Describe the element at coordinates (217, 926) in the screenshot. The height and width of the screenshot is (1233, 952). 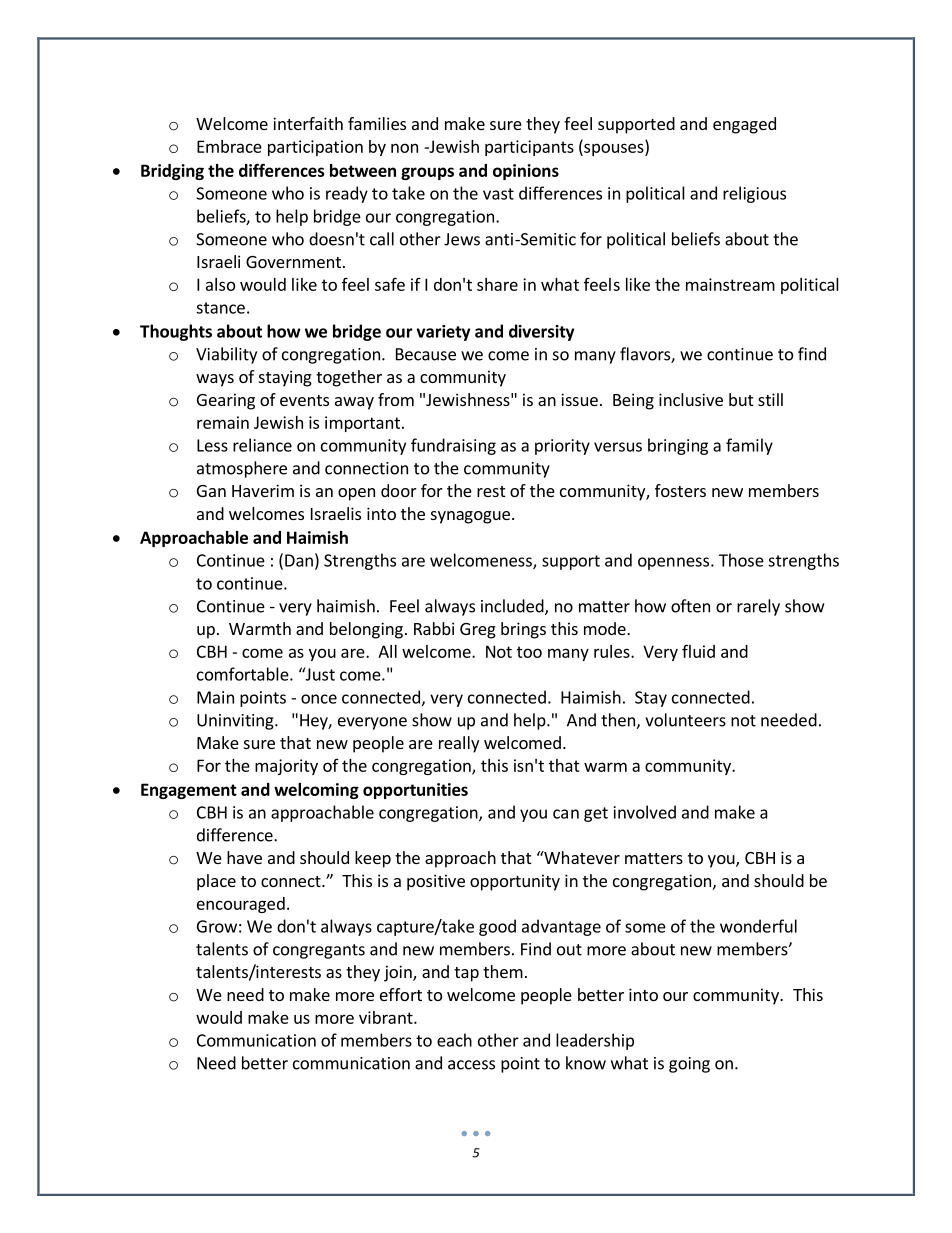
I see `Grow` at that location.
